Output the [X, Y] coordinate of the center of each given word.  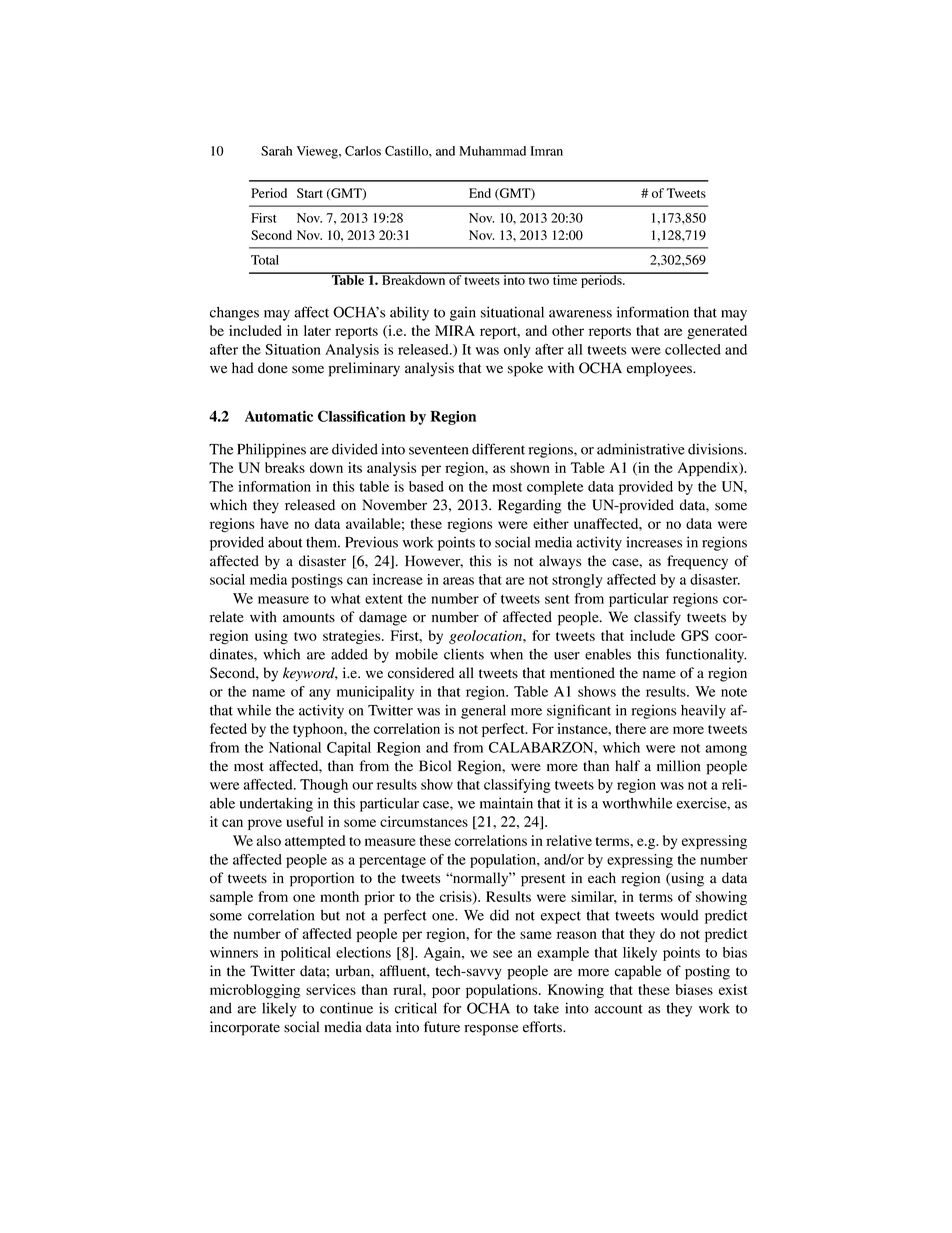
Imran [546, 151]
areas [458, 581]
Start [310, 193]
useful [305, 821]
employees [661, 369]
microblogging [255, 991]
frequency [697, 562]
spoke [525, 369]
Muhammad [492, 151]
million [679, 766]
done [273, 368]
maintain [506, 803]
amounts [309, 618]
